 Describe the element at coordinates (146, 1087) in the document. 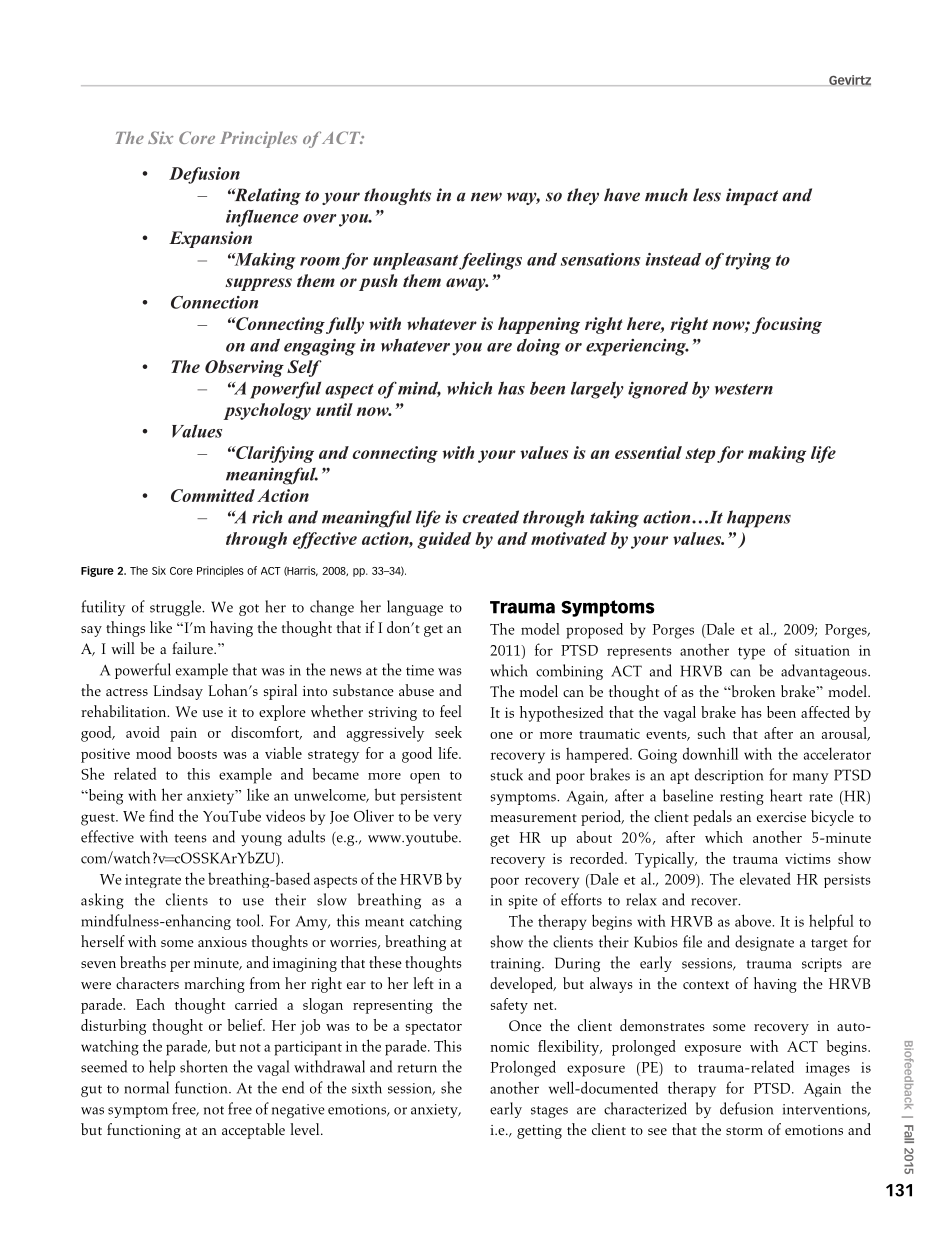

I see `normal` at that location.
